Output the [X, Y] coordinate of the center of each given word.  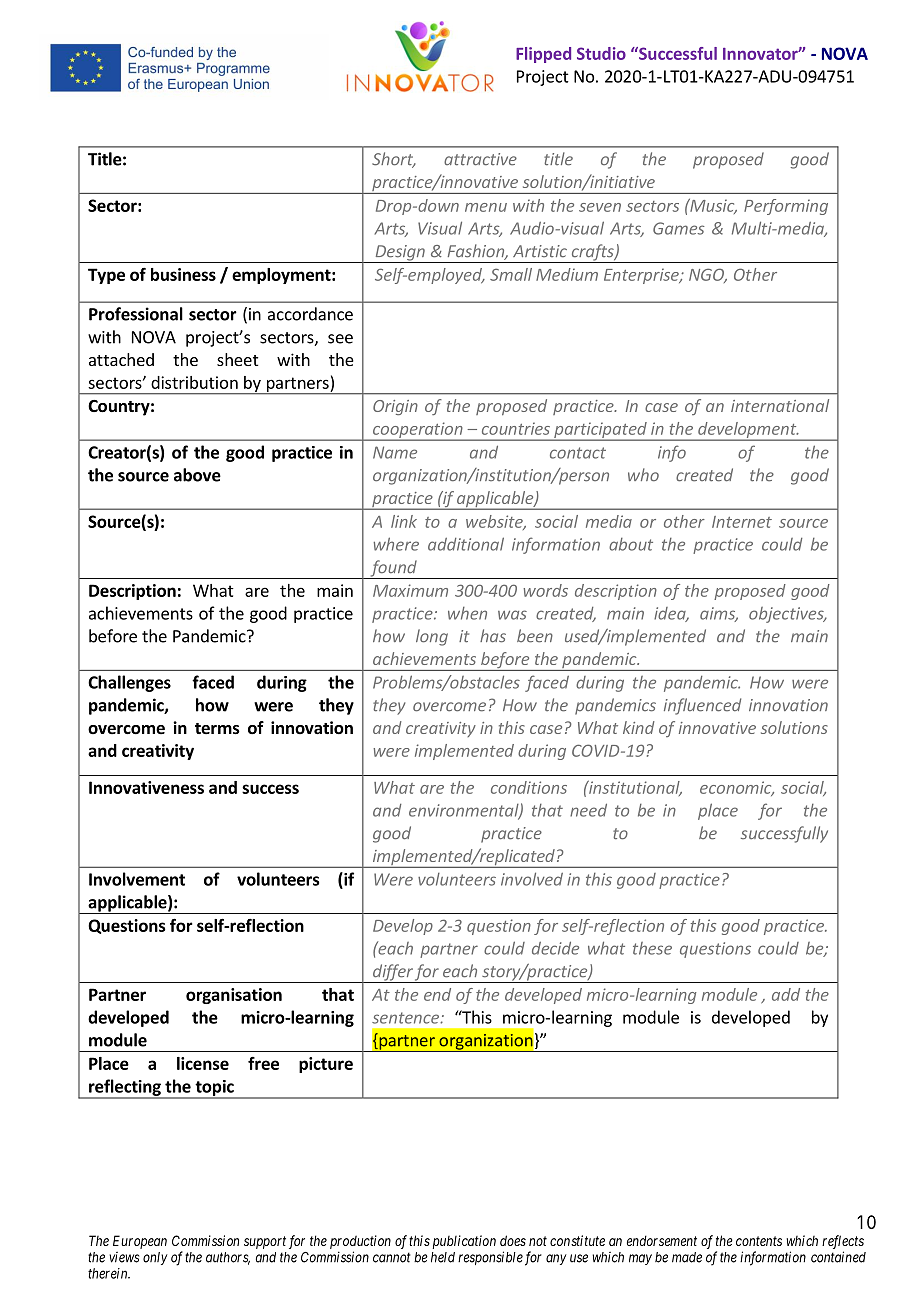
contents [759, 1241]
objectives [787, 615]
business [183, 274]
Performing [786, 207]
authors [228, 1258]
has [493, 636]
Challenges [129, 683]
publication [464, 1242]
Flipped [543, 55]
